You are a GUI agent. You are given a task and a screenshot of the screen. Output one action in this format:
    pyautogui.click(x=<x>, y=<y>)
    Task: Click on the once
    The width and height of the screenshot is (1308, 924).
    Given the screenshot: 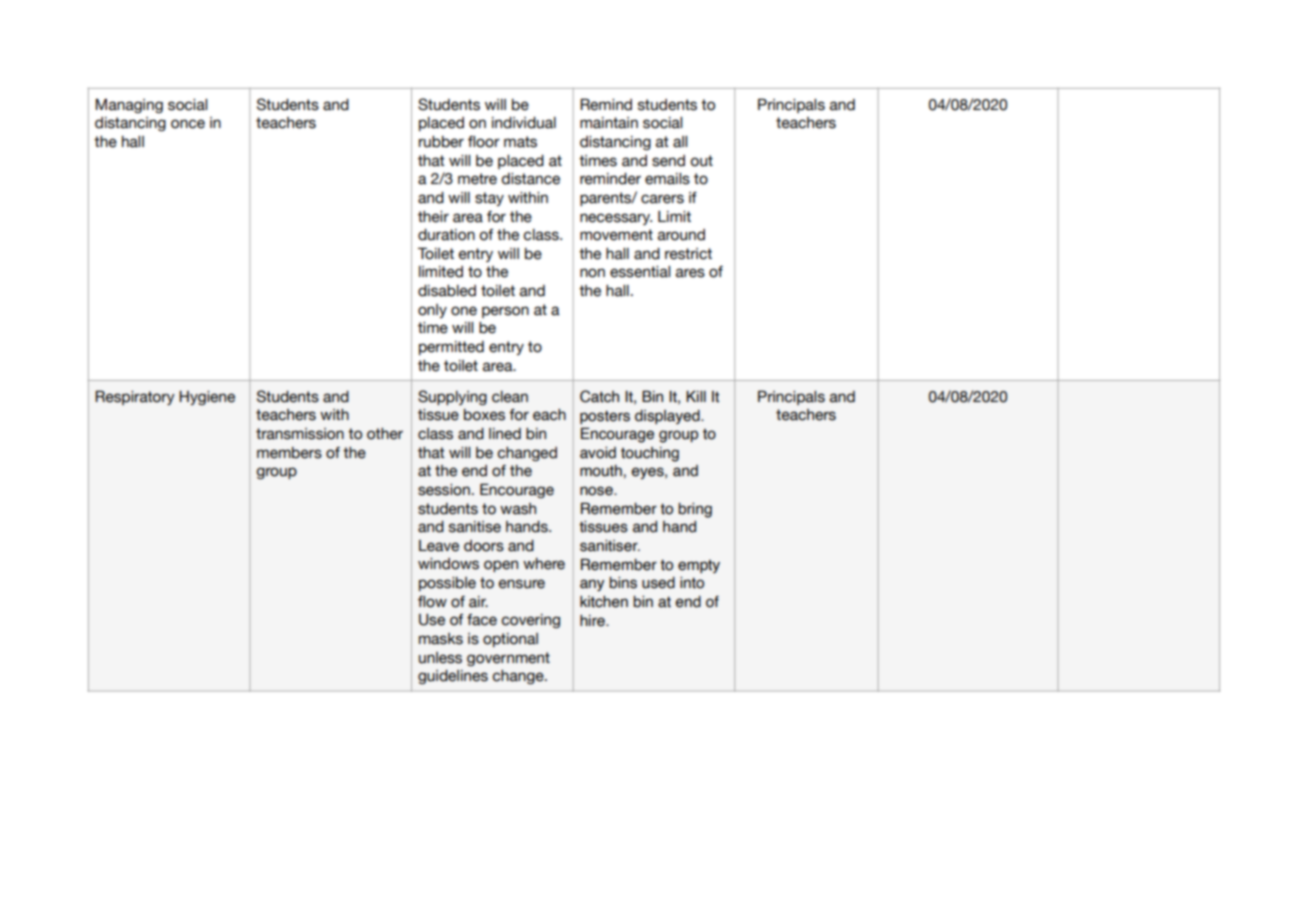 What is the action you would take?
    pyautogui.click(x=188, y=124)
